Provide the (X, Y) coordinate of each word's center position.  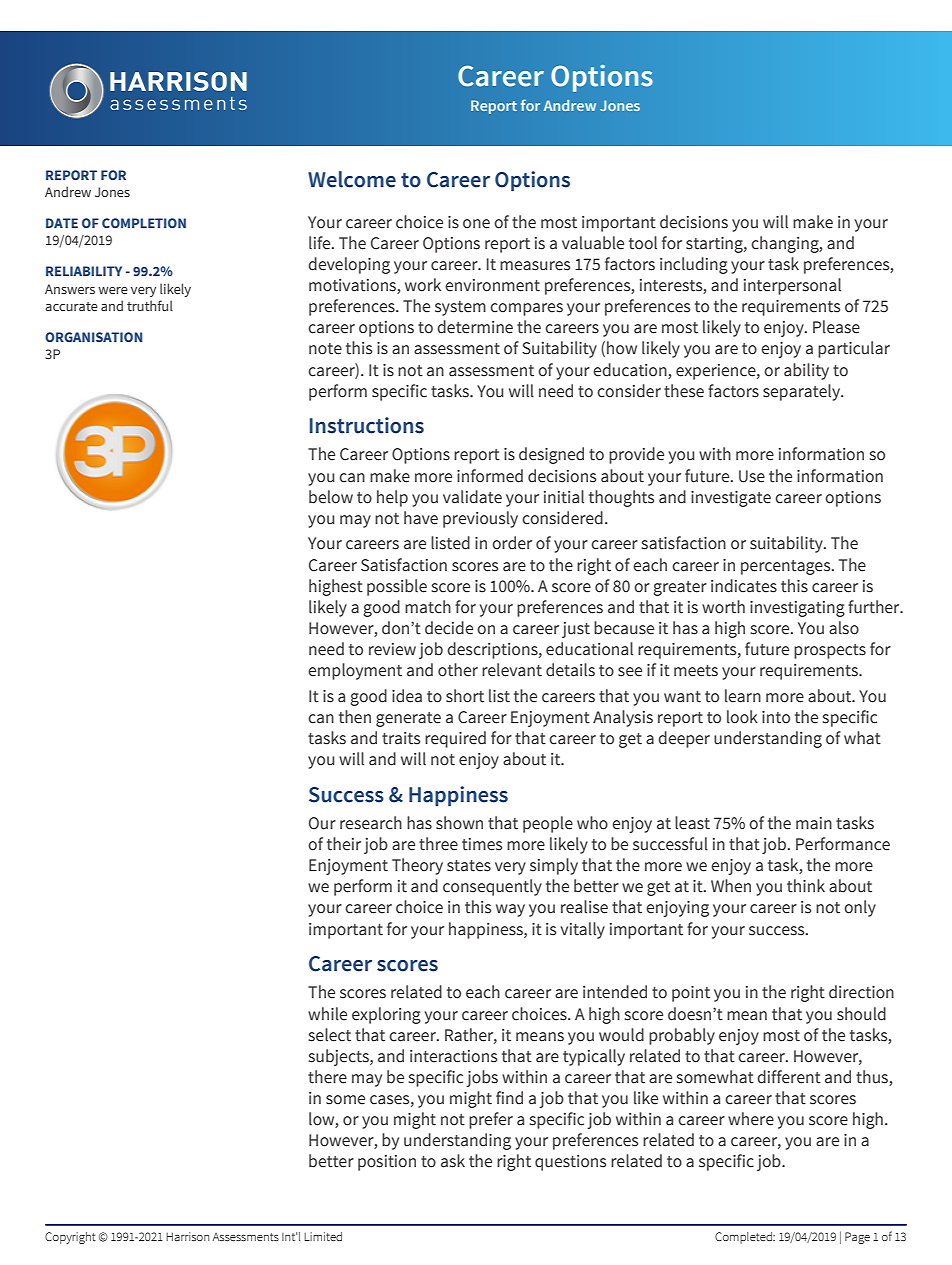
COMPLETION (144, 223)
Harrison (187, 1236)
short (465, 696)
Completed (744, 1238)
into (776, 717)
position (387, 1163)
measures (535, 266)
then (355, 717)
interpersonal (792, 286)
